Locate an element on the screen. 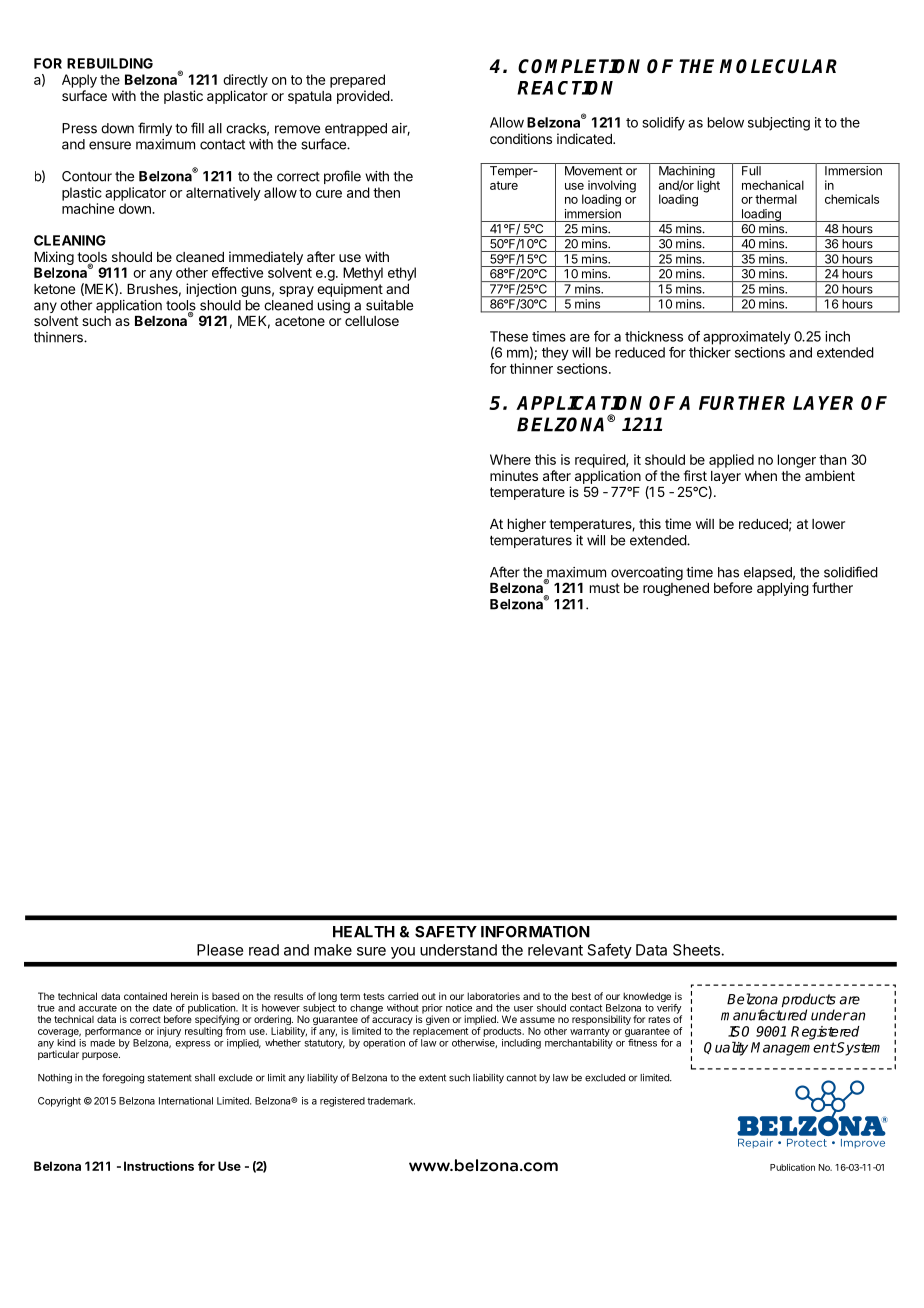 The width and height of the screenshot is (924, 1308). Instructions is located at coordinates (159, 1166).
